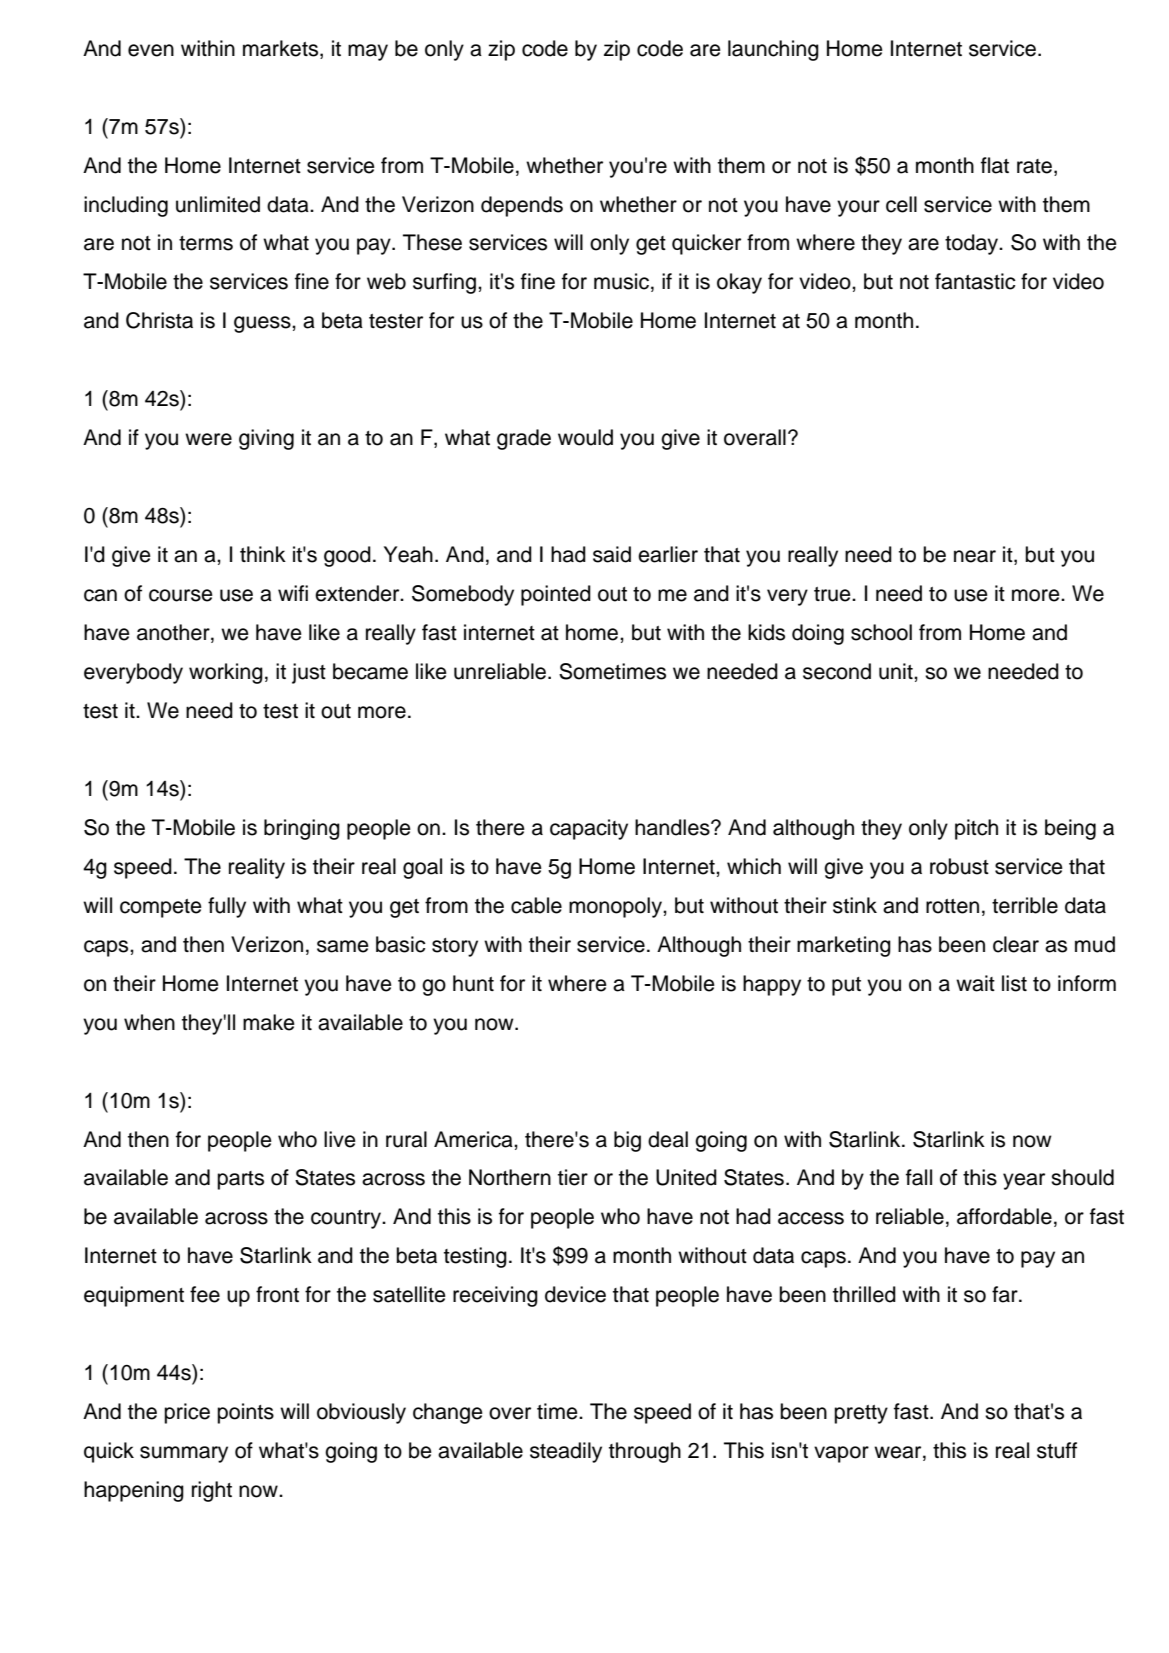 The width and height of the page is (1169, 1653). What do you see at coordinates (1057, 1450) in the page?
I see `stuff` at bounding box center [1057, 1450].
